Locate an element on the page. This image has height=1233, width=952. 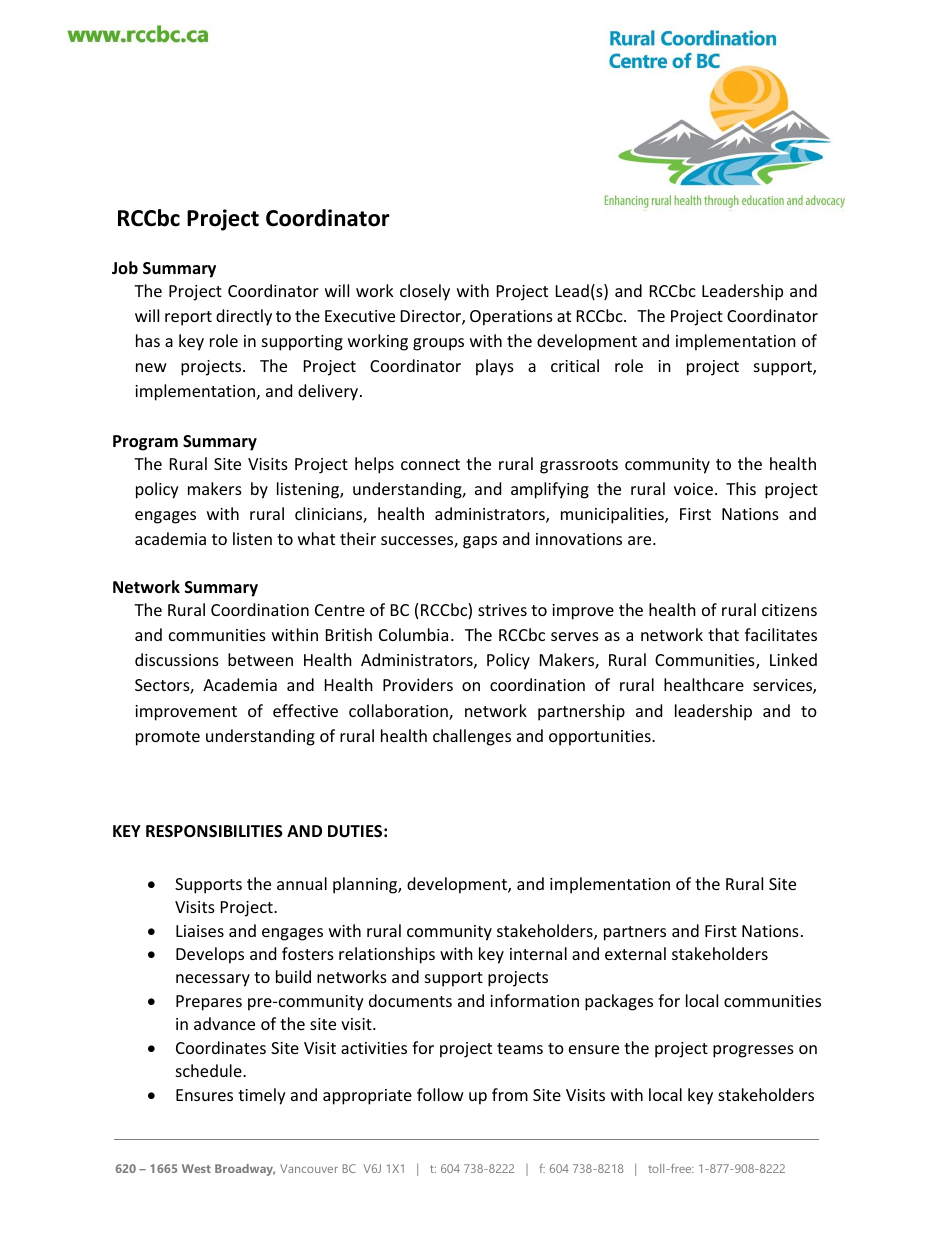
promote is located at coordinates (168, 738).
